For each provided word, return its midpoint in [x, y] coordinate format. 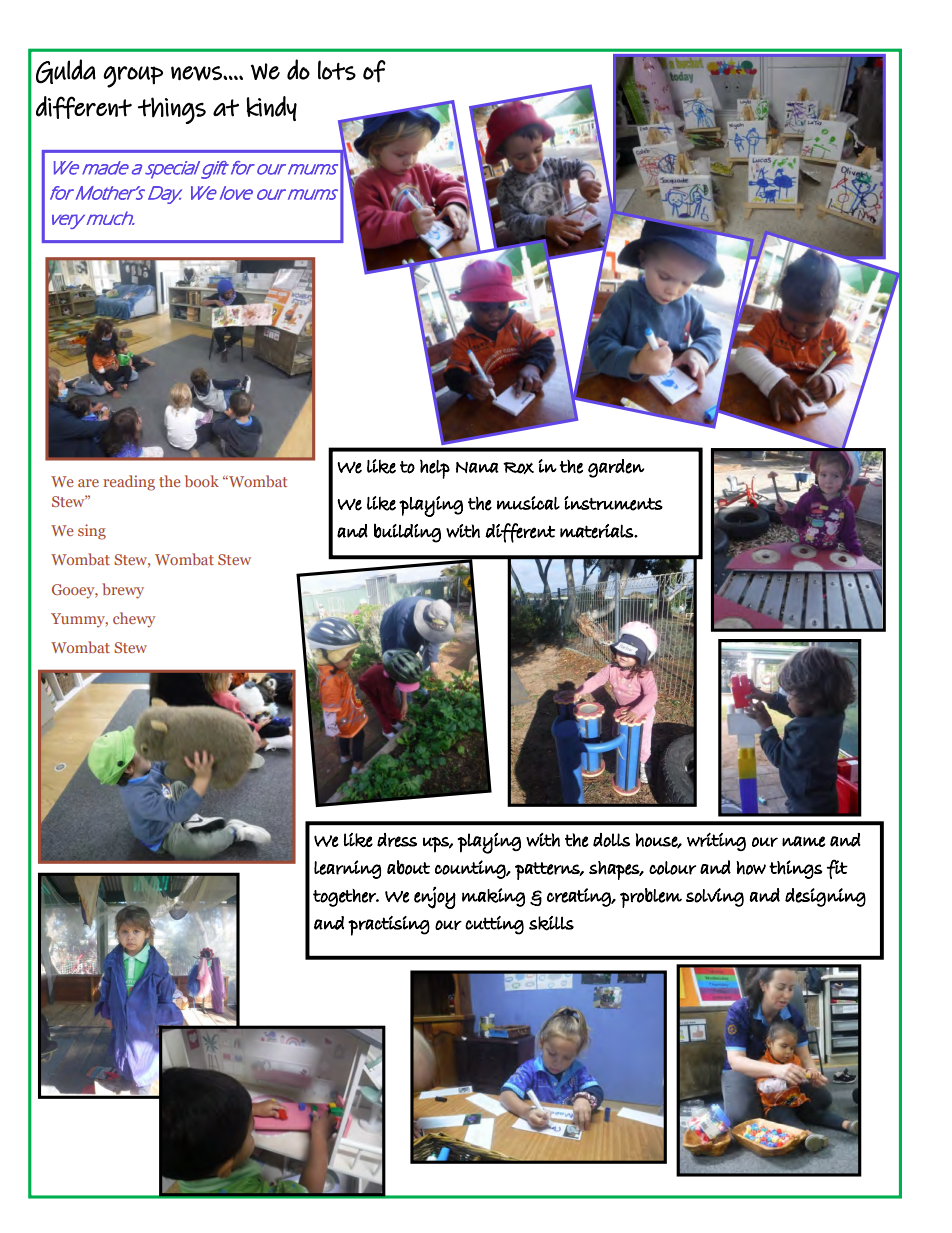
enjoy [435, 898]
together [345, 898]
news [197, 73]
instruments [613, 503]
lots [337, 70]
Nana [477, 467]
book [202, 481]
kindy [272, 108]
